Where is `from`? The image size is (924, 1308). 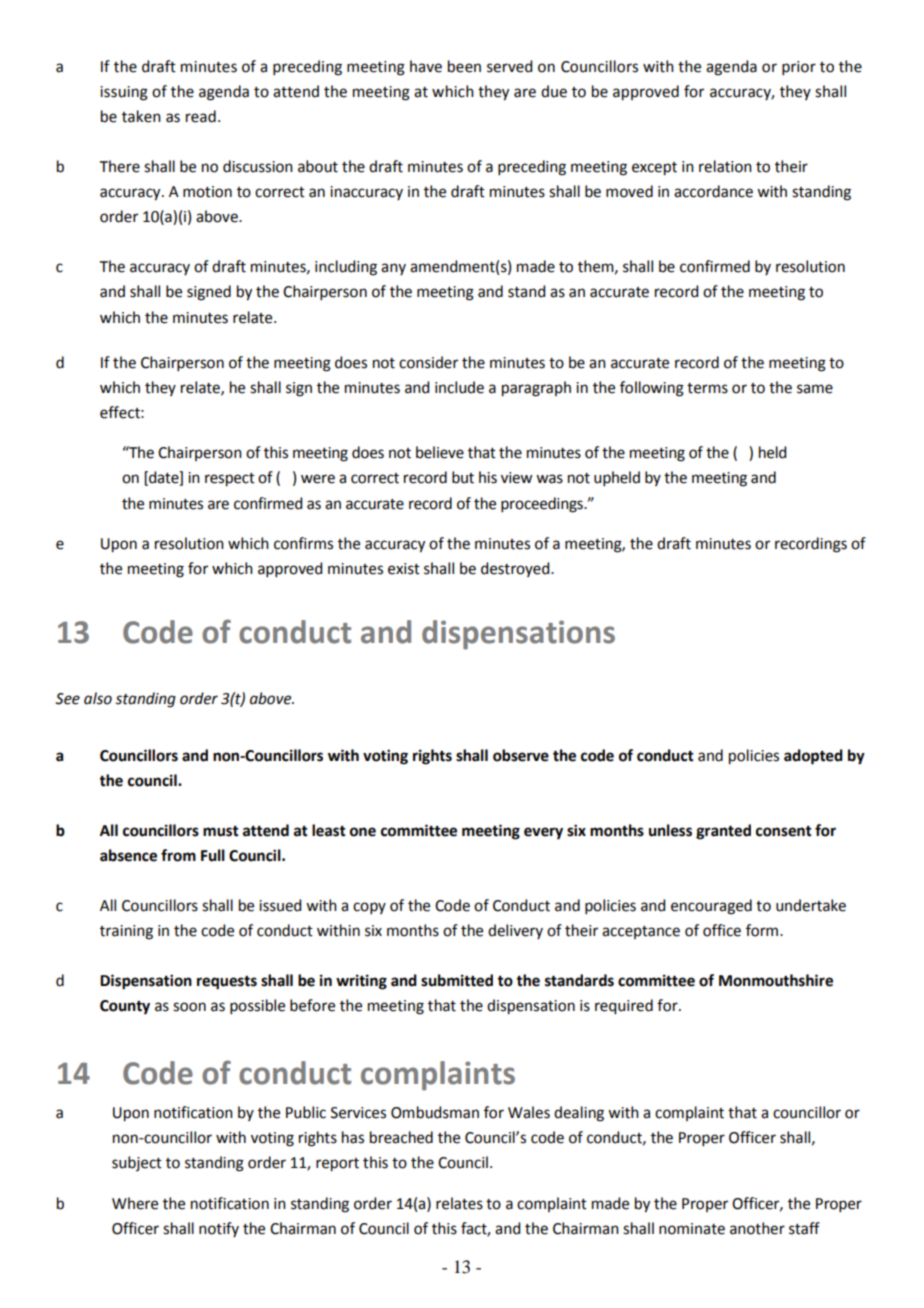
from is located at coordinates (178, 855).
